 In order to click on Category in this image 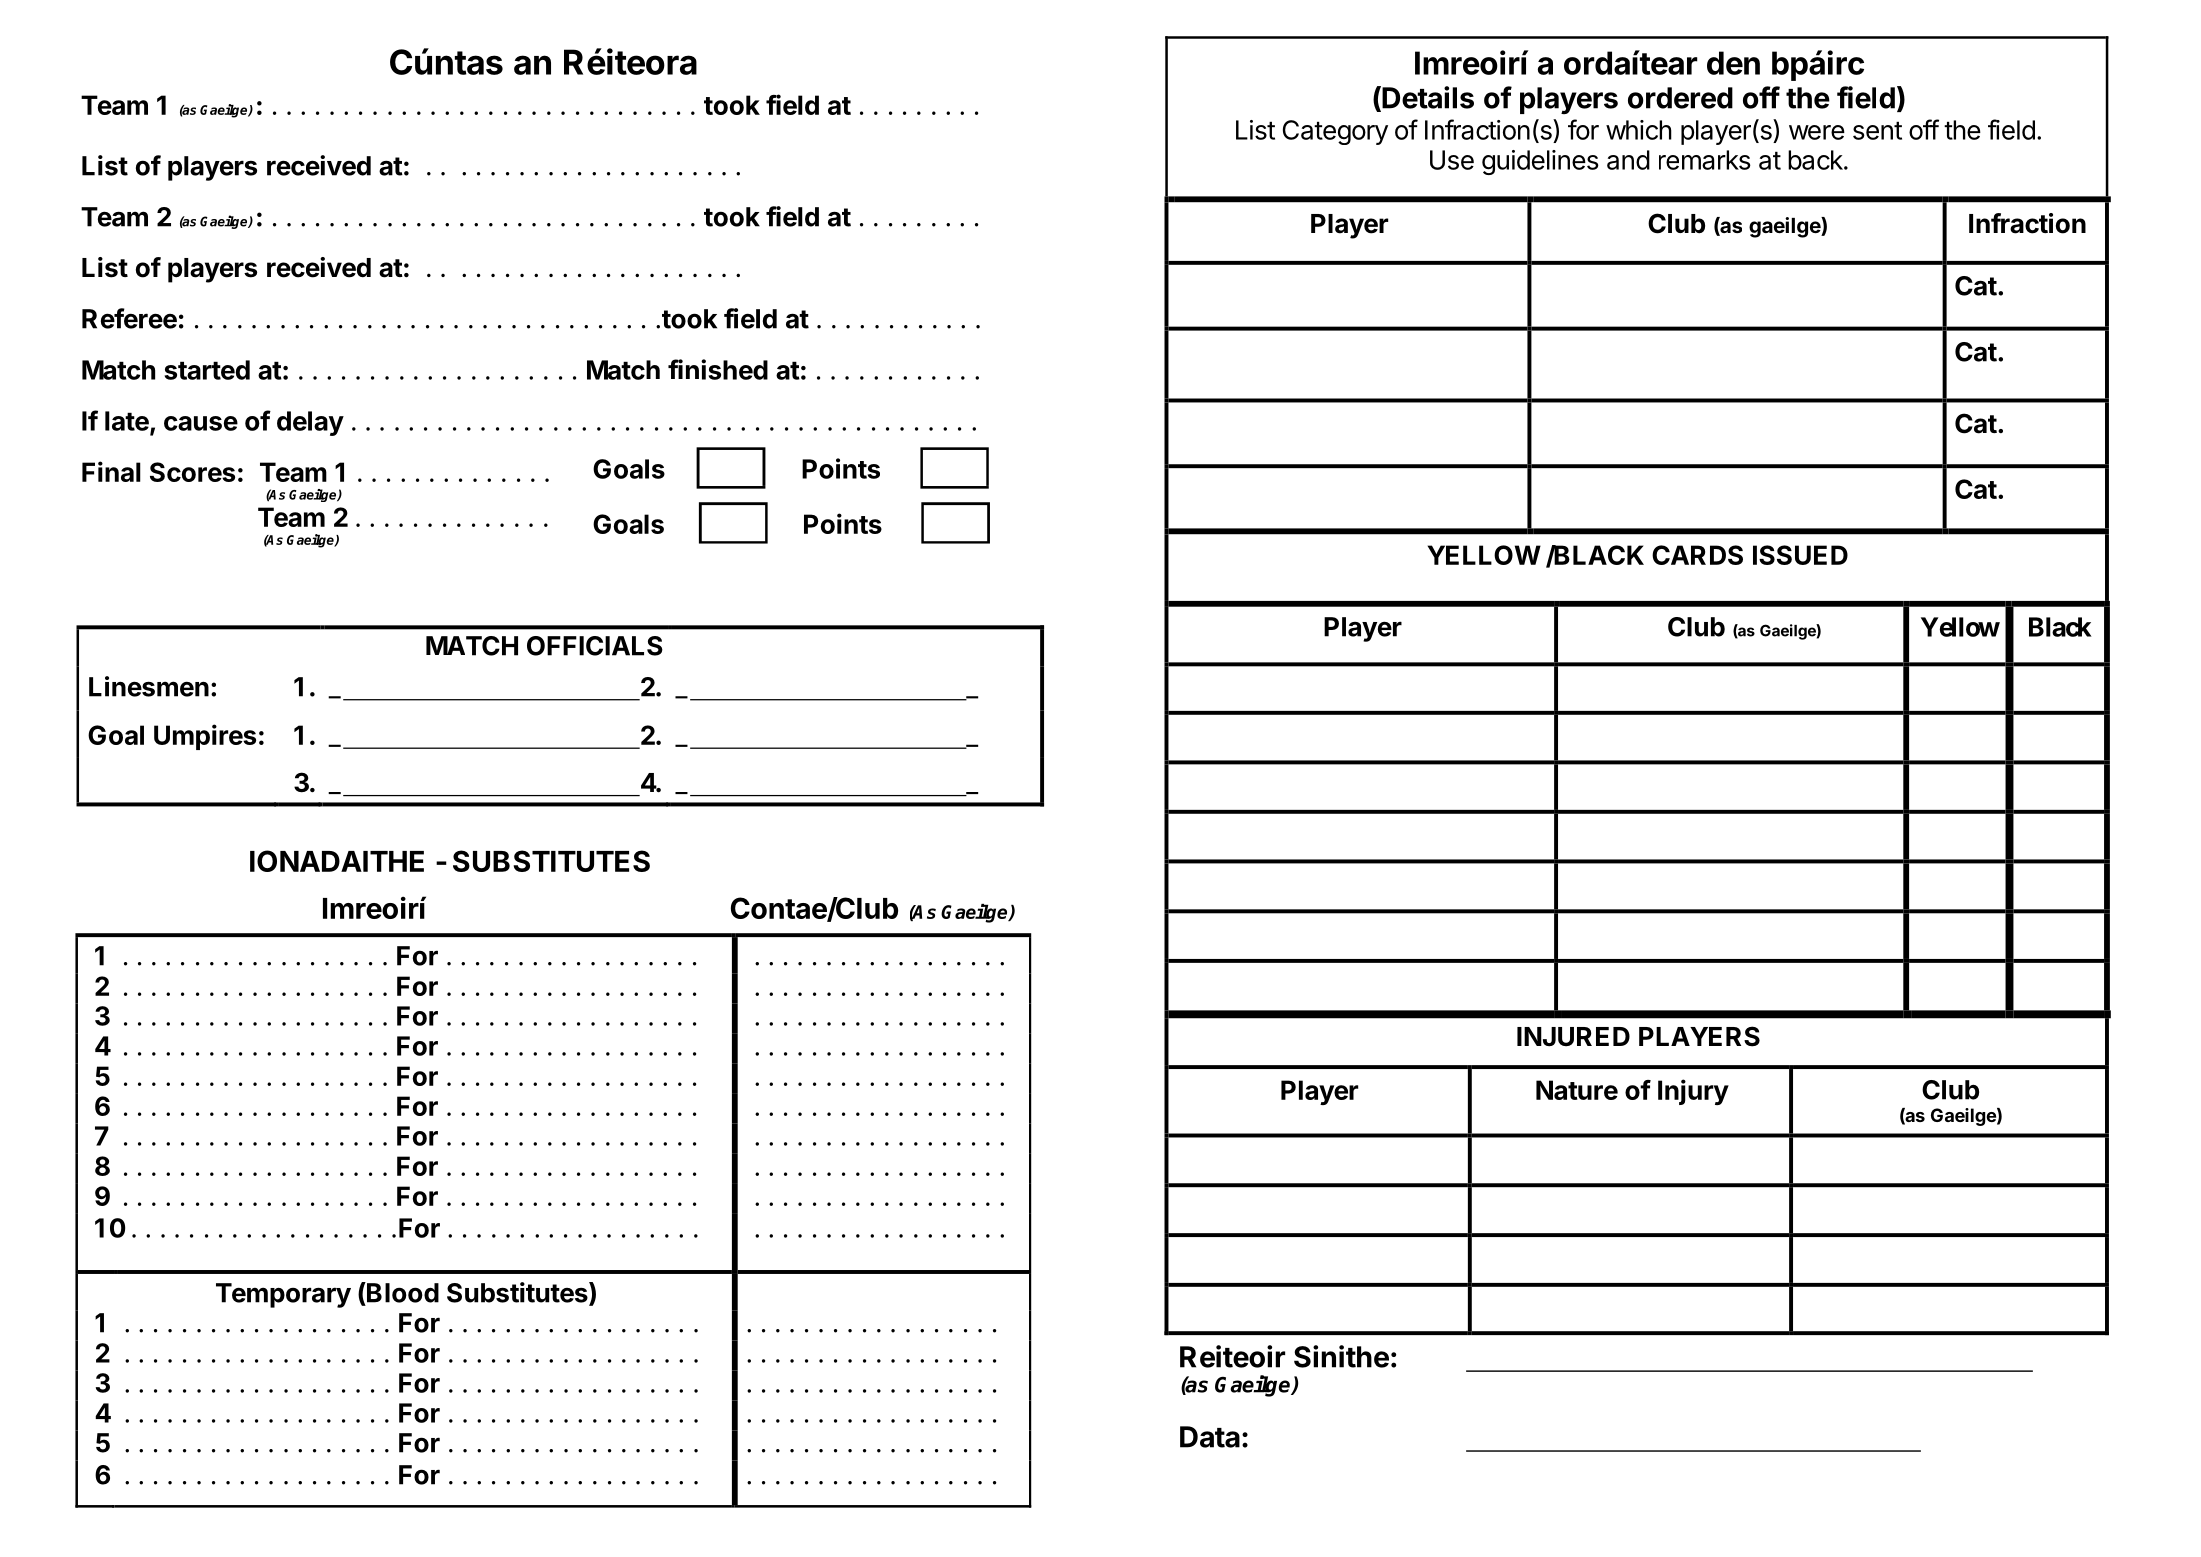, I will do `click(1335, 132)`.
